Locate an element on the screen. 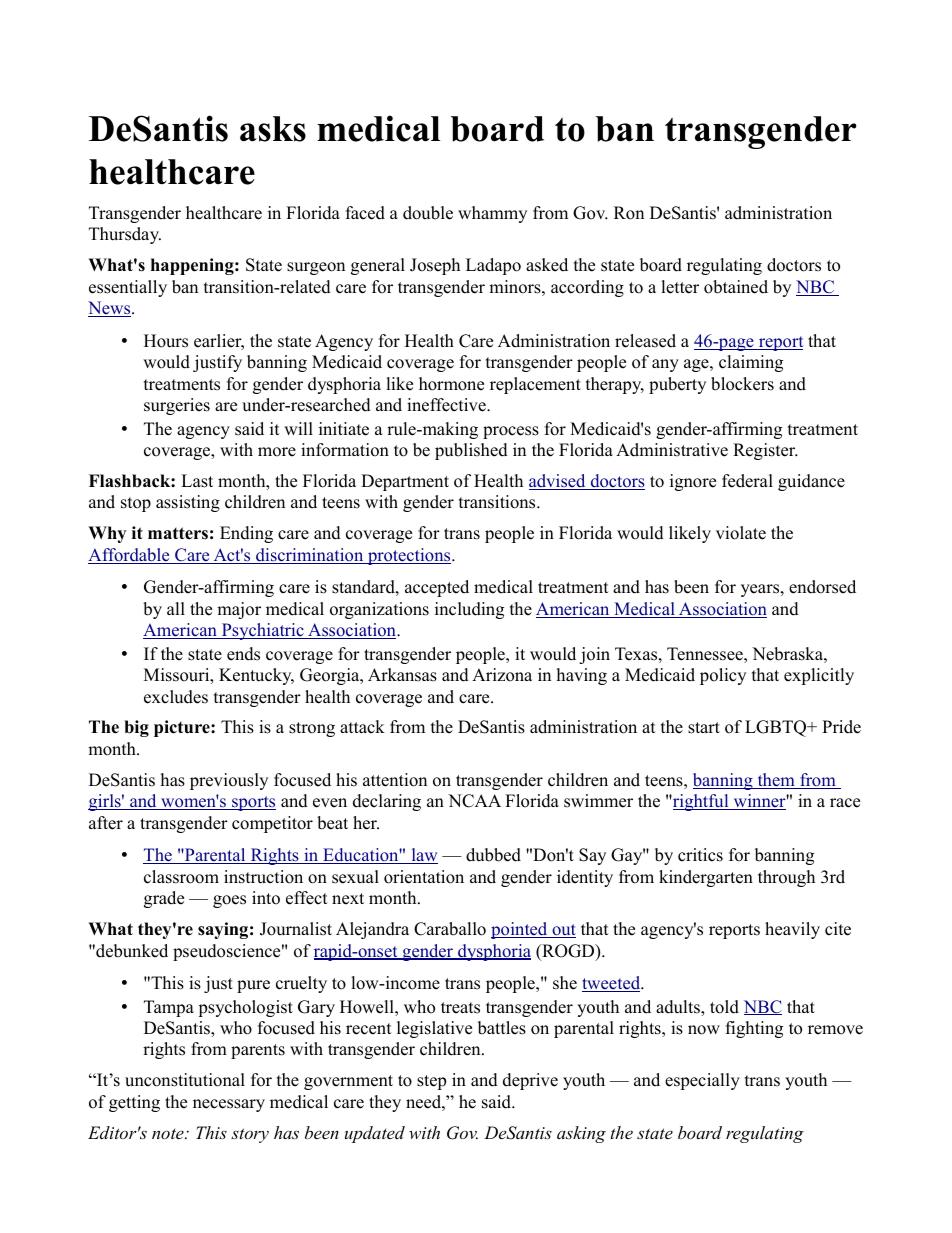  whammy is located at coordinates (492, 214).
